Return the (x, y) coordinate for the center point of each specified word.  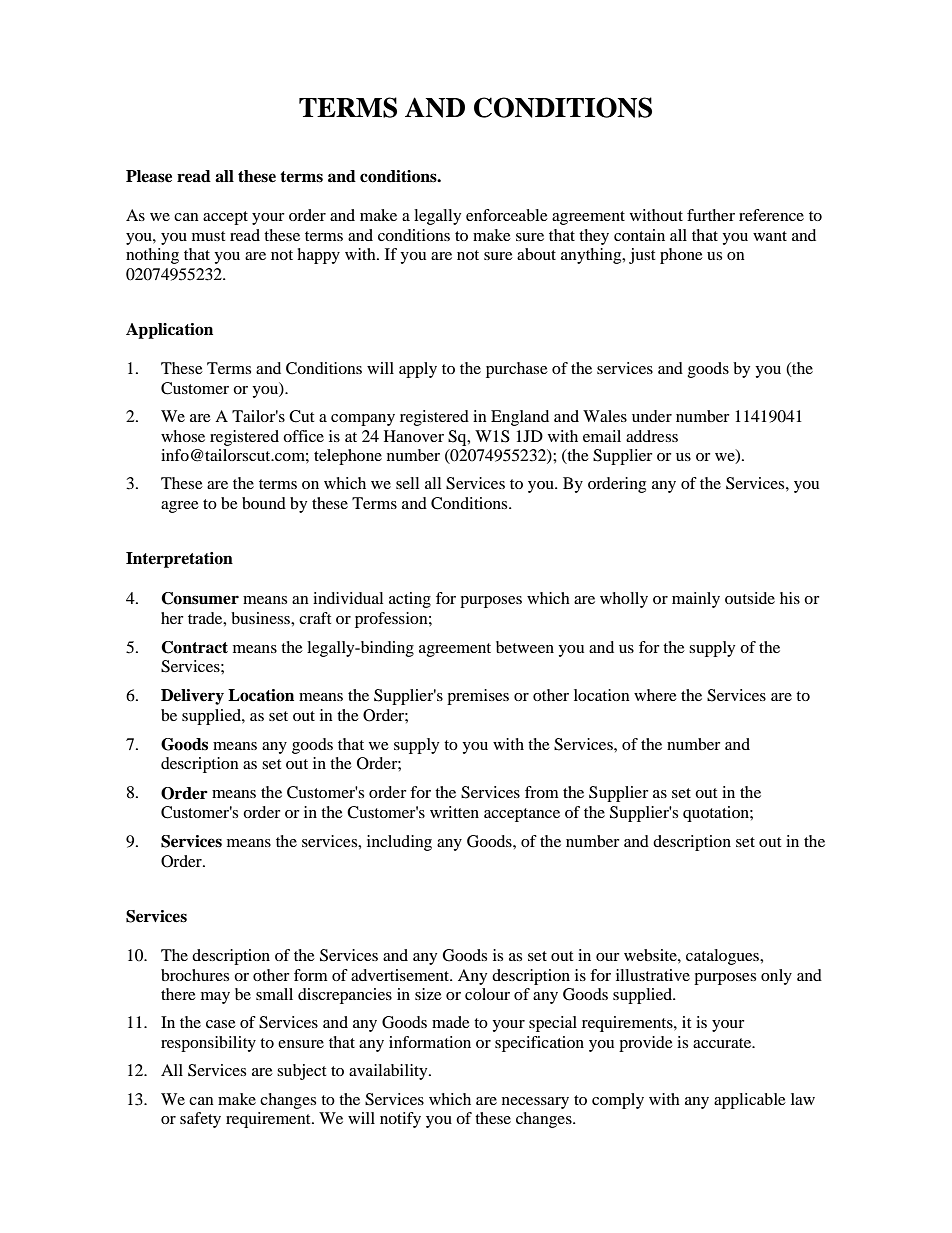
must (208, 236)
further (711, 215)
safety (200, 1120)
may (215, 998)
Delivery (192, 697)
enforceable (507, 215)
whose (183, 436)
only (776, 977)
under (652, 416)
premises (478, 697)
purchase (517, 370)
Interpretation (179, 560)
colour (487, 994)
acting (410, 600)
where (655, 695)
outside (750, 598)
